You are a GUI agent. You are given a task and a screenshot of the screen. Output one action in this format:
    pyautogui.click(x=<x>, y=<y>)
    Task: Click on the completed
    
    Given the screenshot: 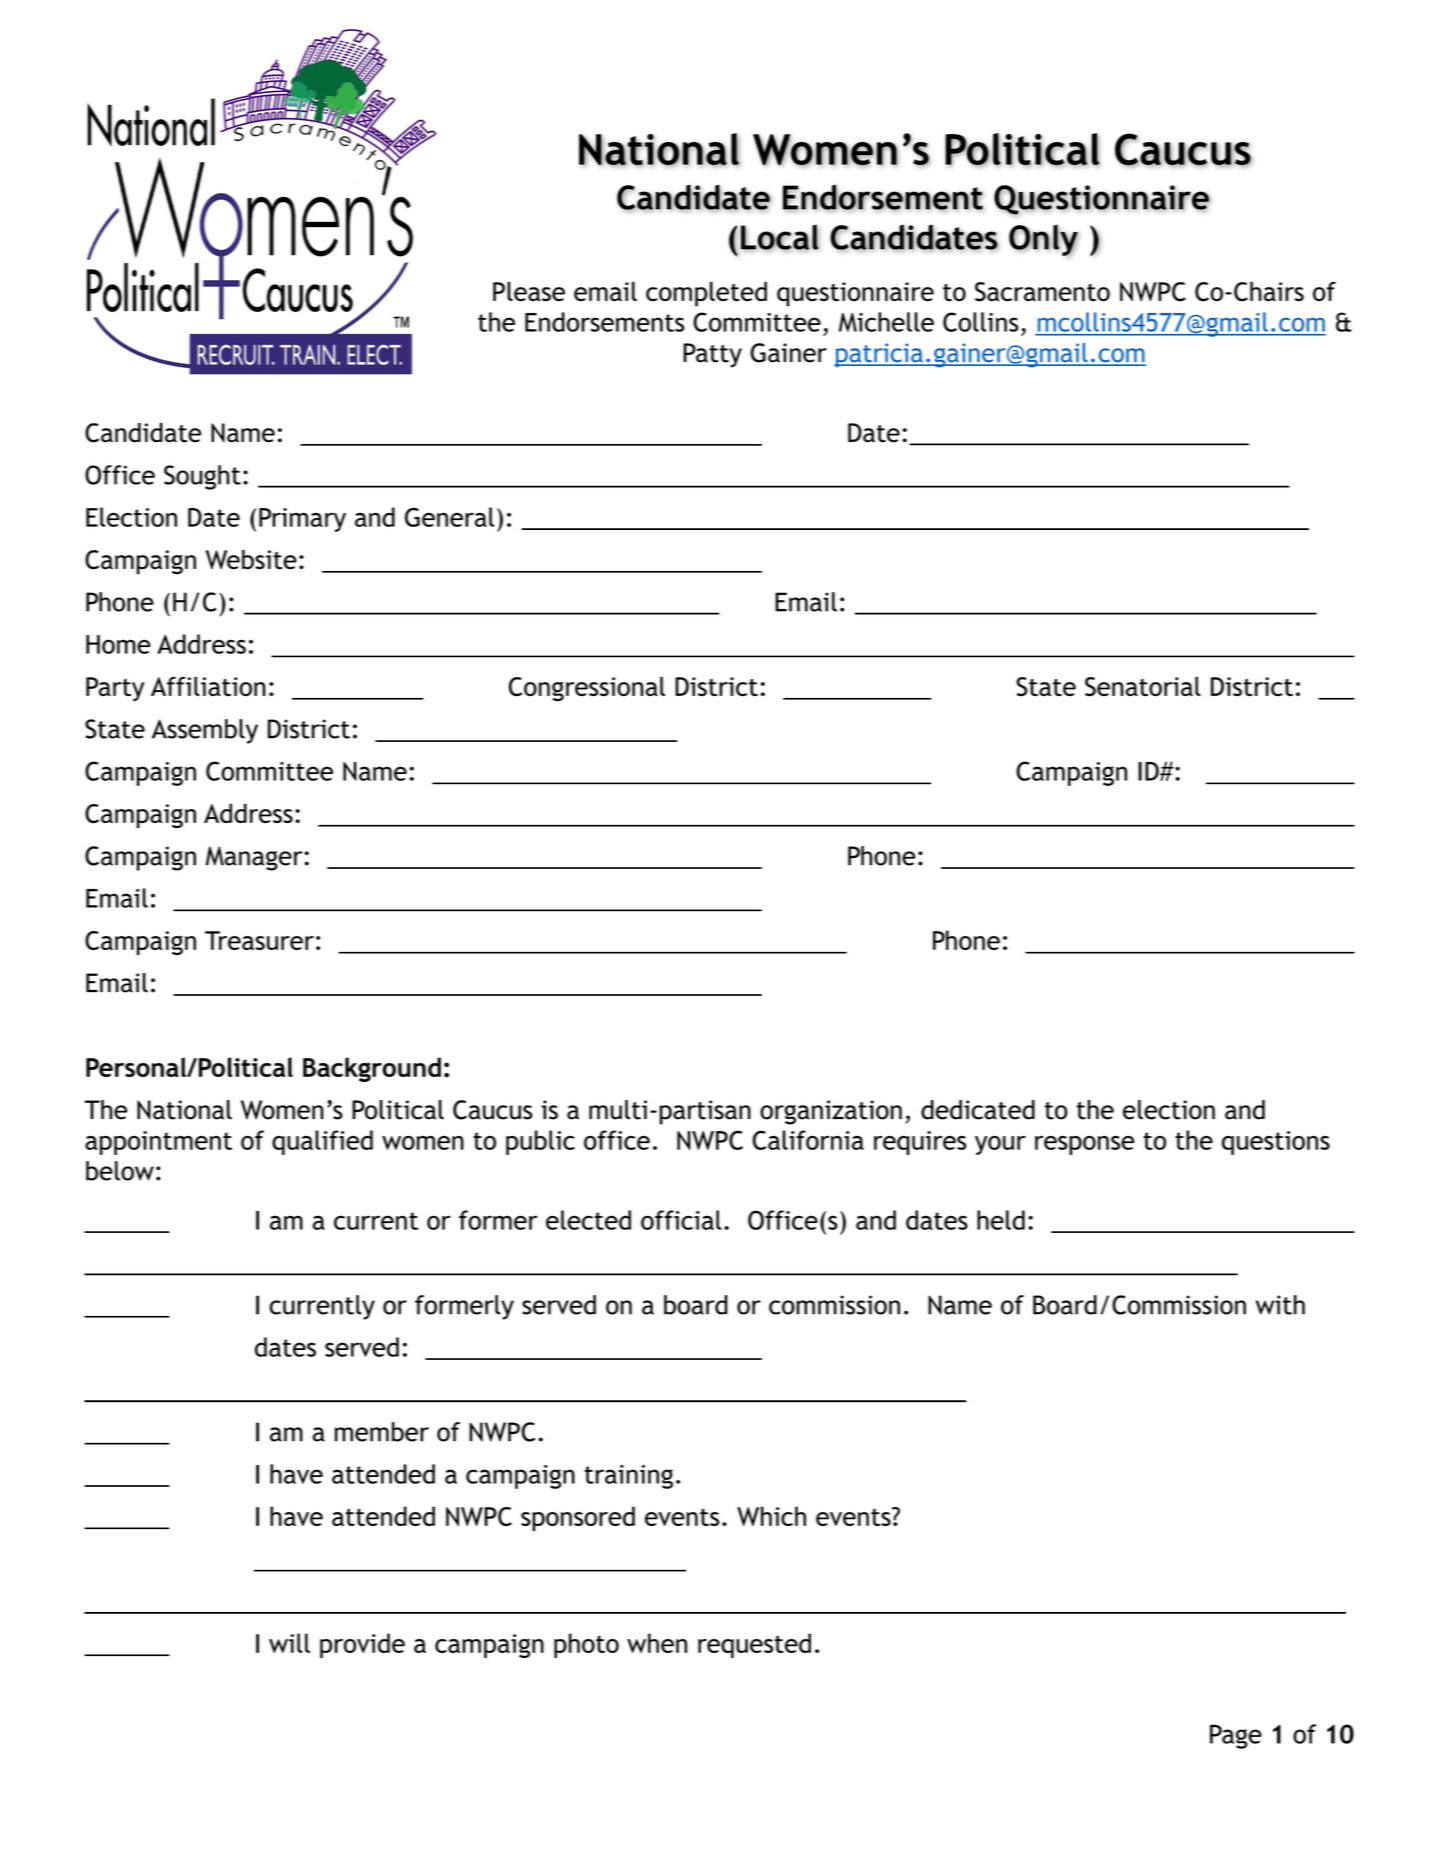 What is the action you would take?
    pyautogui.click(x=706, y=294)
